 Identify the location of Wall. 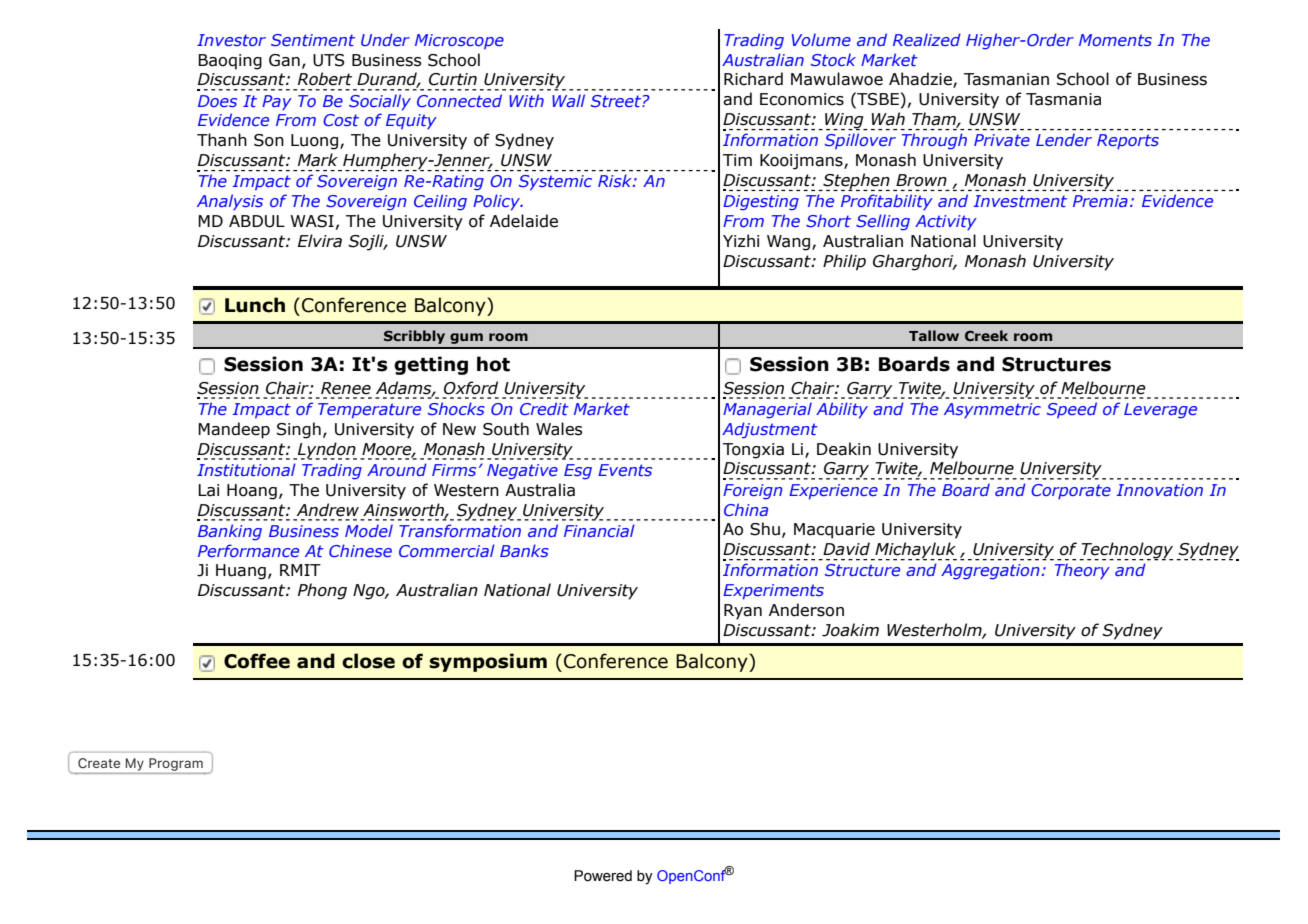
(568, 100).
